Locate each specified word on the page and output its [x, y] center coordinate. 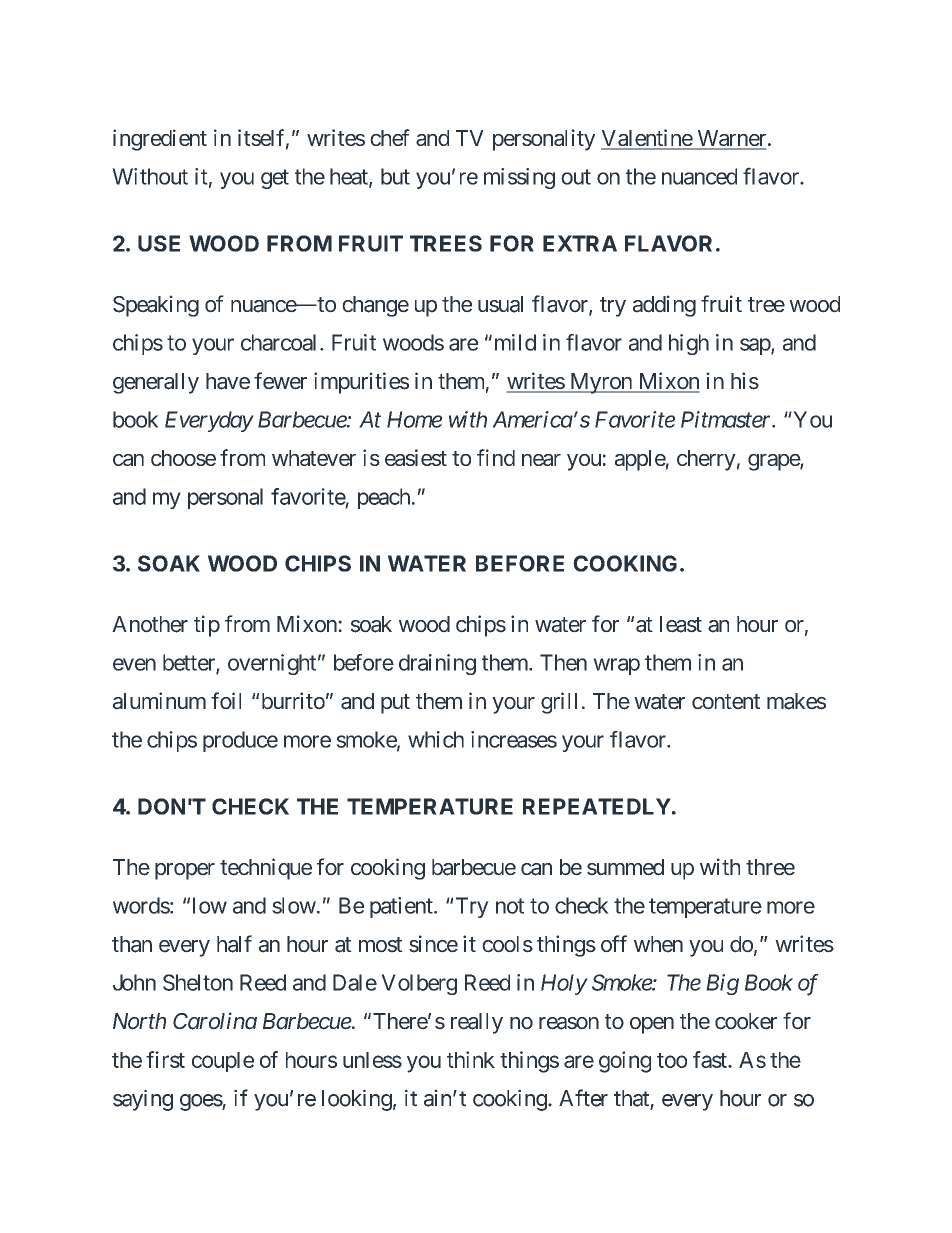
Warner [731, 139]
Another [150, 624]
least [681, 624]
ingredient [160, 140]
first [165, 1059]
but [395, 176]
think [471, 1059]
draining [437, 664]
